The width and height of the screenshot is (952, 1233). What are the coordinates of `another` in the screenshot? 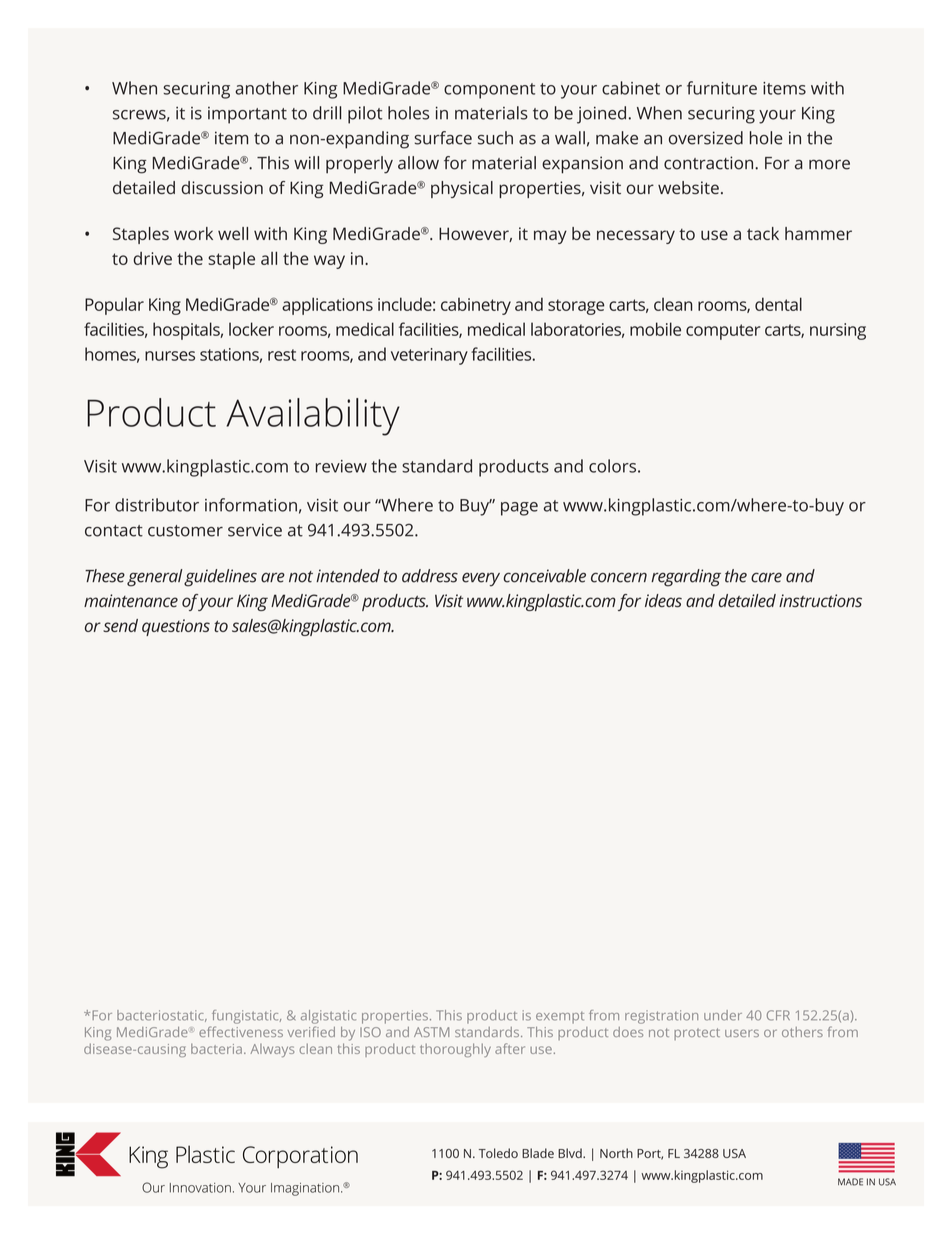 It's located at (266, 88).
